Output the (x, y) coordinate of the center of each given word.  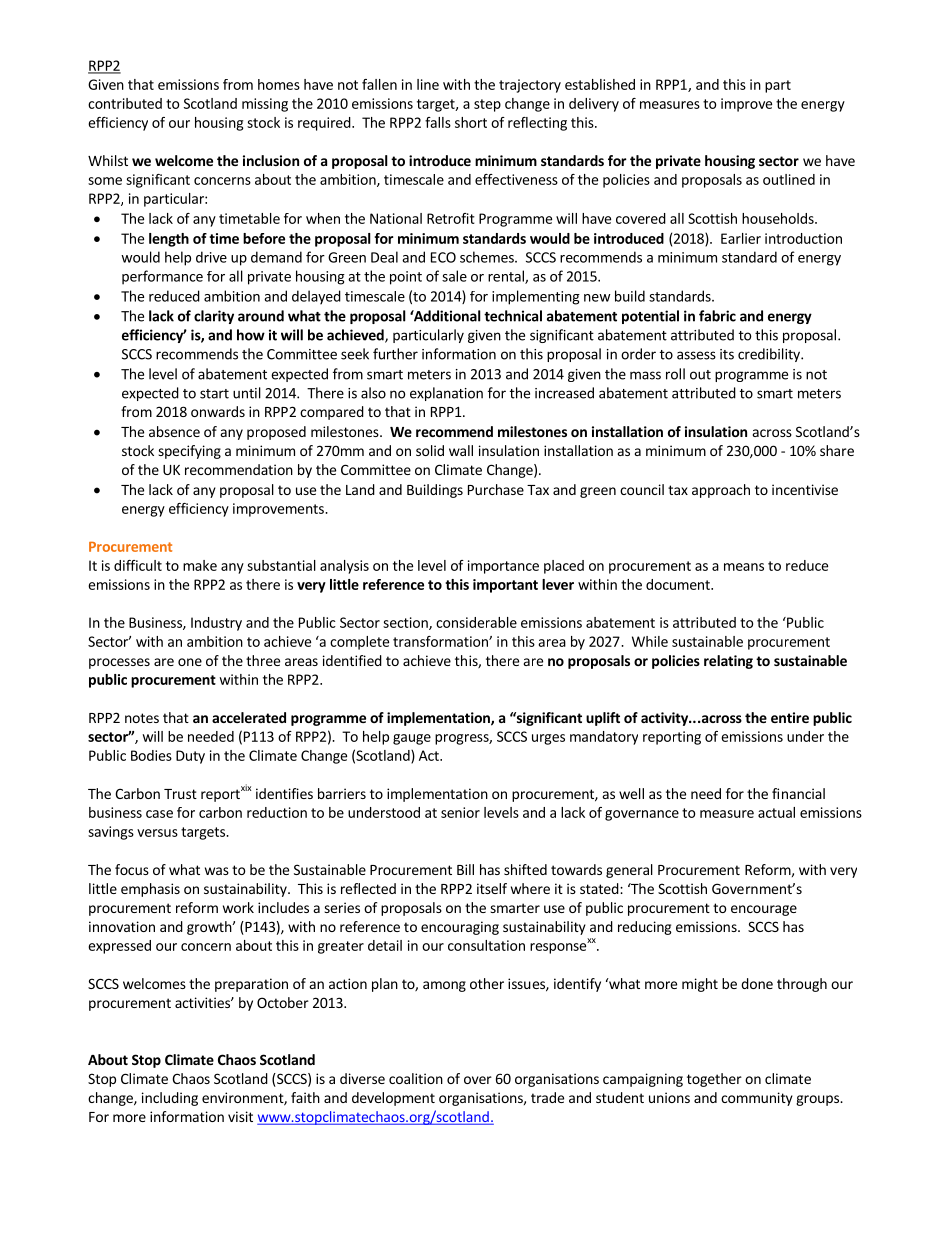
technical (513, 316)
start (214, 394)
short (471, 122)
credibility (770, 355)
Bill (465, 869)
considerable (476, 622)
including (170, 1099)
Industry (216, 624)
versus (157, 833)
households (779, 218)
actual (776, 812)
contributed (125, 103)
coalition (416, 1078)
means (744, 567)
